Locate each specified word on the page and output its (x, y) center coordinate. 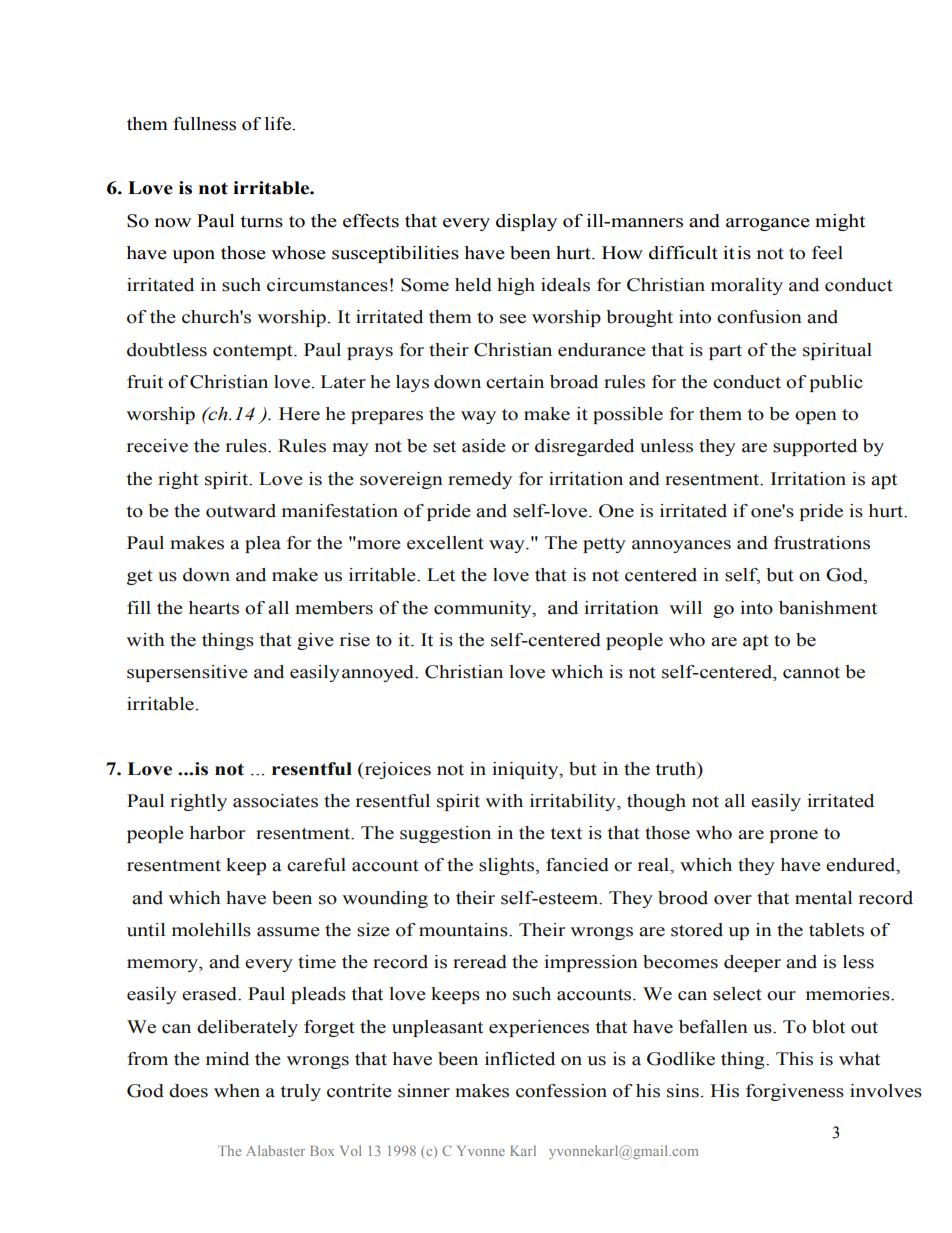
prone (793, 836)
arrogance (768, 224)
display (526, 222)
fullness (204, 124)
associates (275, 801)
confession (561, 1091)
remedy (480, 480)
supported (815, 447)
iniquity (526, 770)
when (237, 1091)
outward (241, 511)
